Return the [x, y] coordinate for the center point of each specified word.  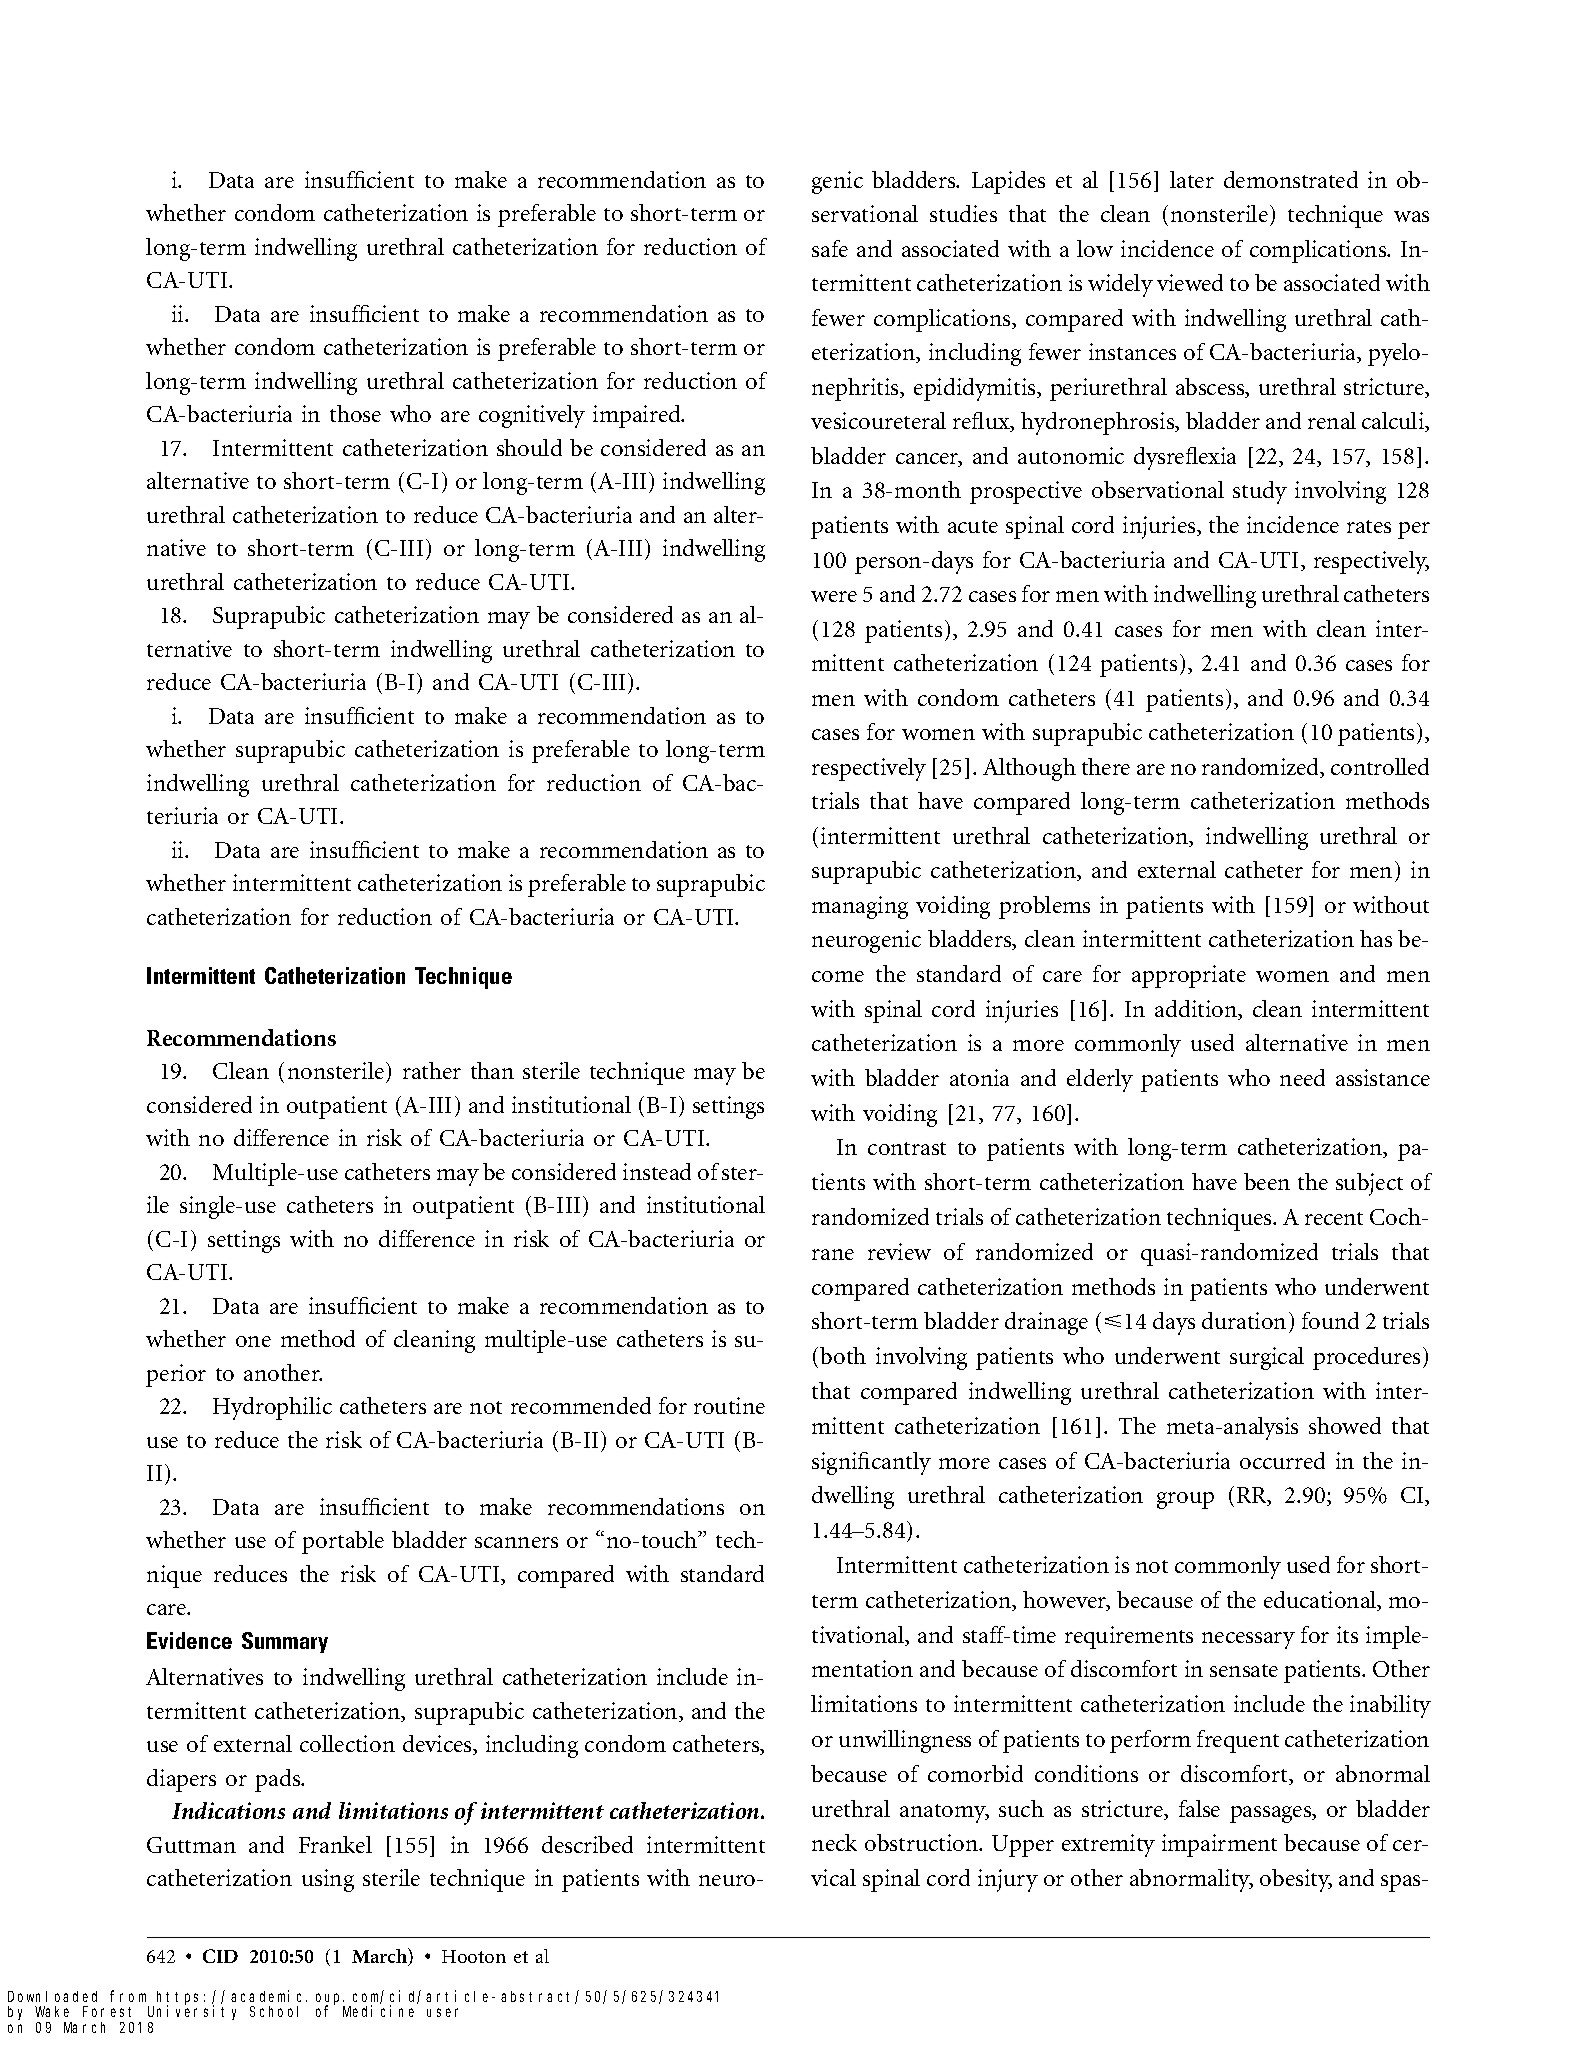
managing [860, 907]
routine [729, 1405]
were [834, 596]
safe [830, 248]
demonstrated [1291, 179]
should [529, 447]
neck [834, 1842]
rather [432, 1070]
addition [1197, 1010]
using [328, 1880]
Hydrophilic [272, 1408]
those [355, 413]
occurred [1282, 1460]
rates [1369, 526]
